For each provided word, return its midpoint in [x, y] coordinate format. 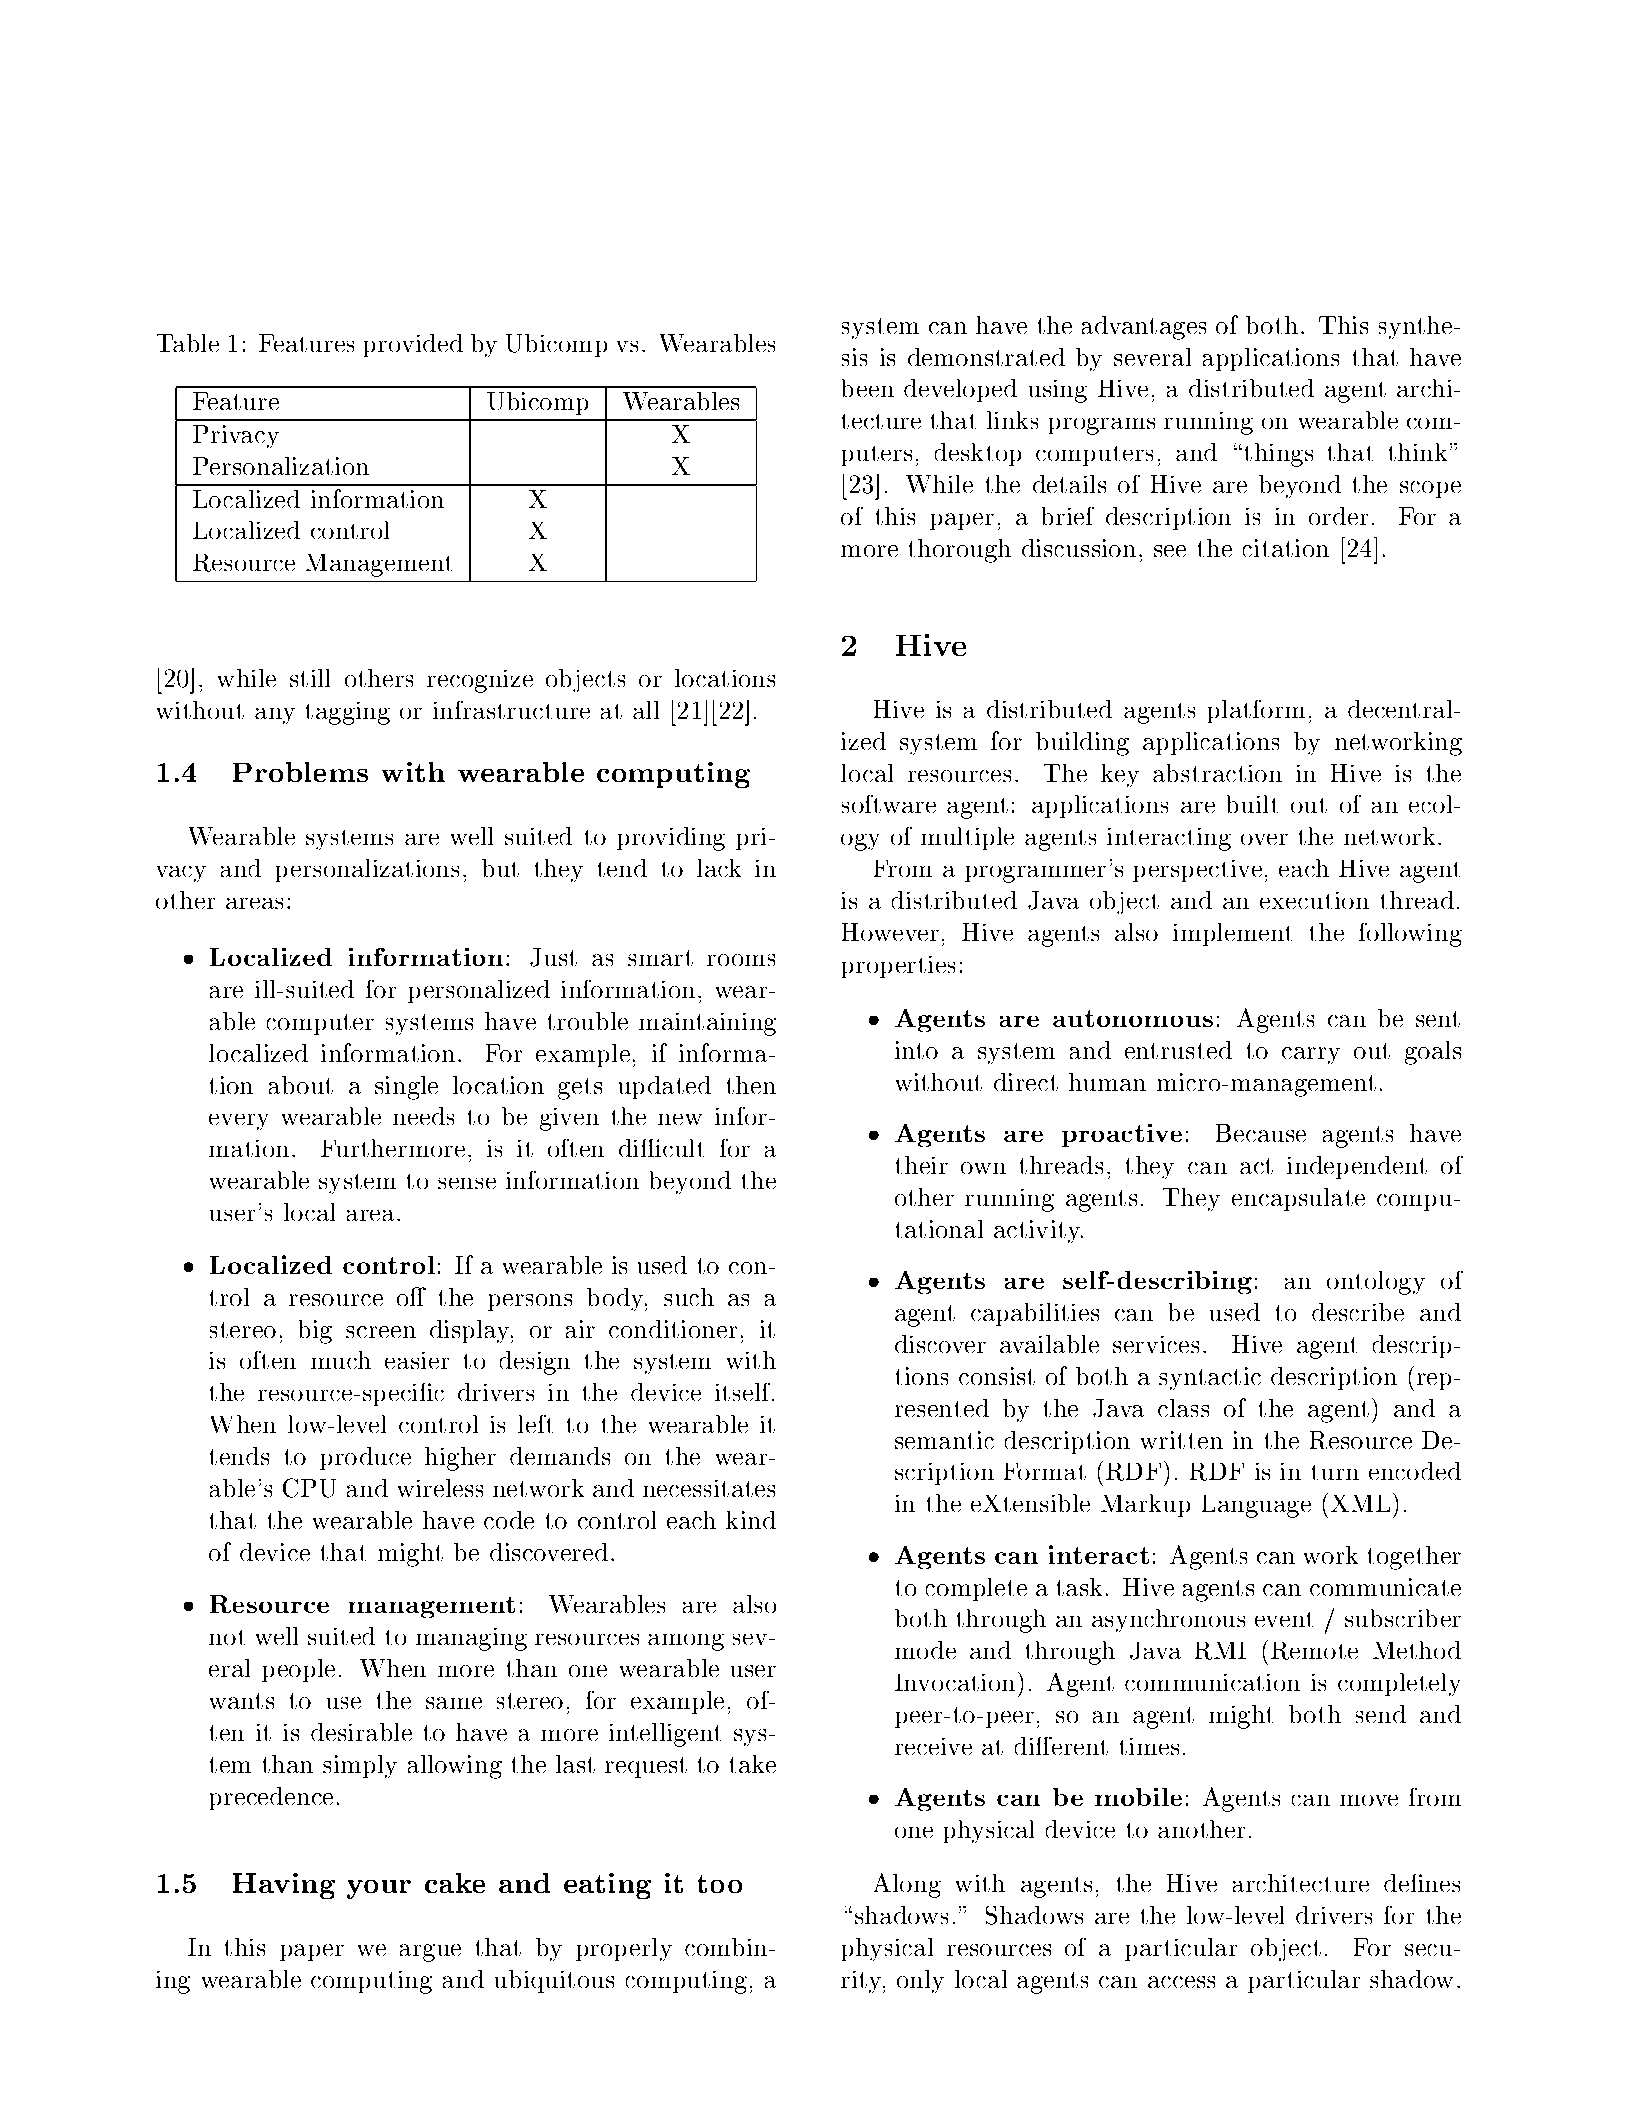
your [379, 1889]
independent [1357, 1167]
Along [907, 1885]
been [868, 388]
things [1277, 455]
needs [423, 1116]
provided [413, 345]
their [922, 1165]
